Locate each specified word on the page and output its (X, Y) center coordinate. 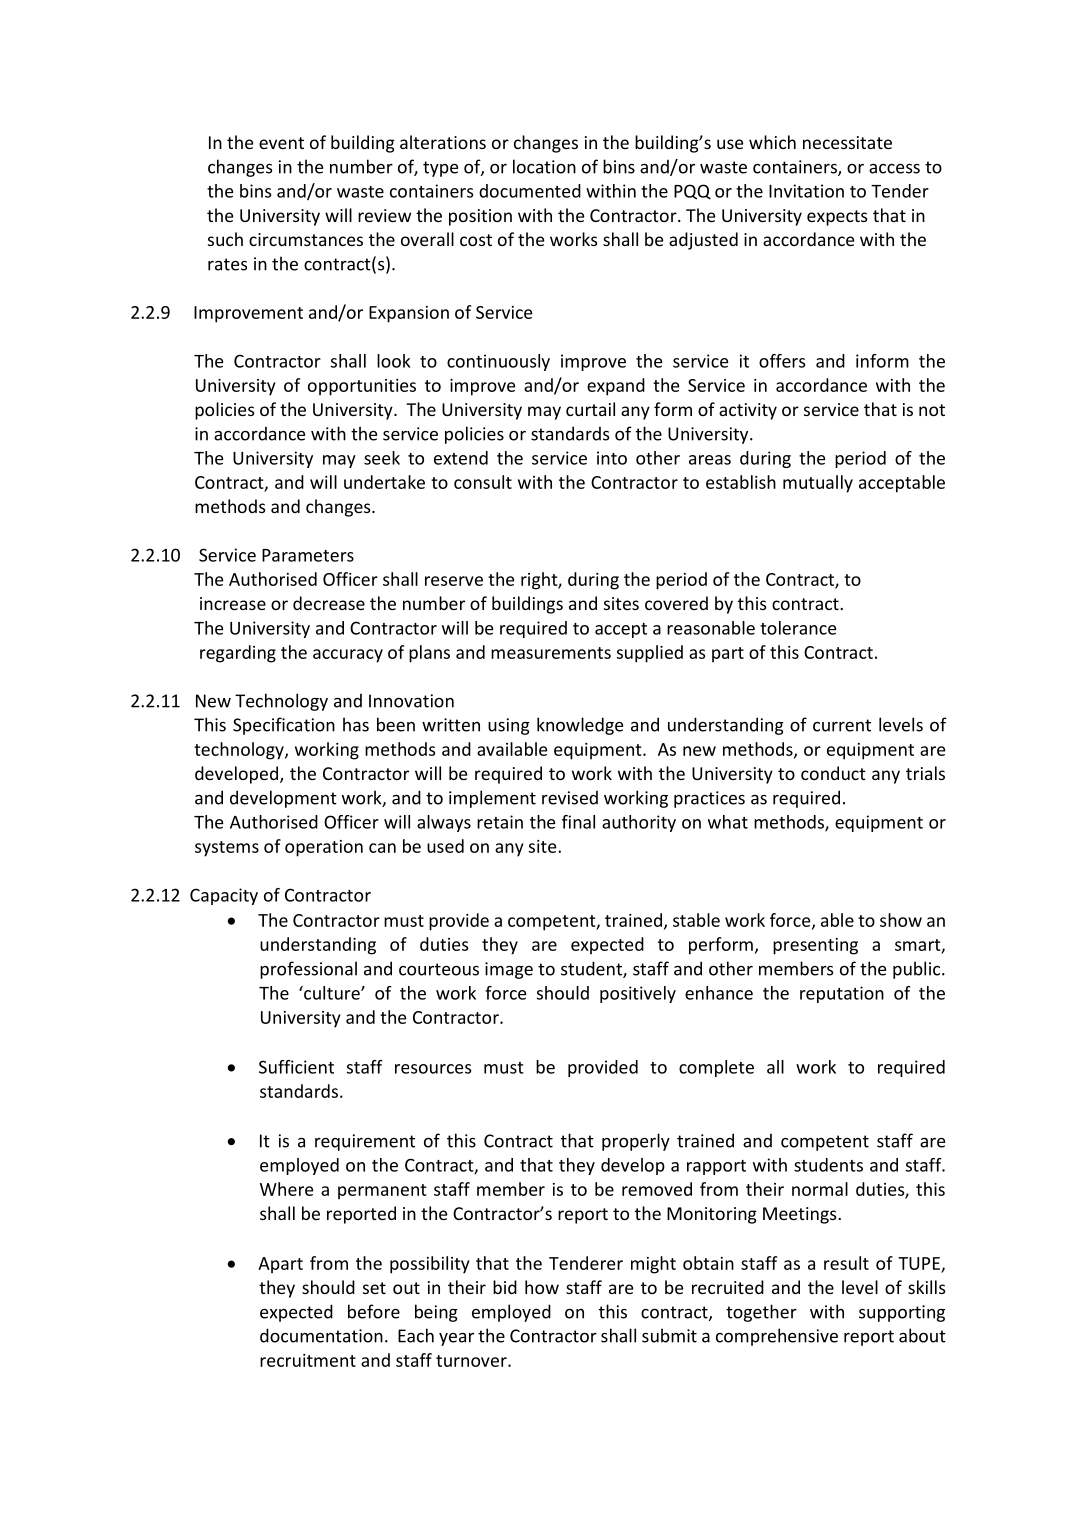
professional (308, 970)
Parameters (308, 555)
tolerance (798, 628)
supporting (902, 1313)
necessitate (847, 142)
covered (676, 603)
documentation (321, 1335)
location (544, 166)
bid (505, 1287)
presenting (815, 946)
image (509, 970)
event (281, 143)
